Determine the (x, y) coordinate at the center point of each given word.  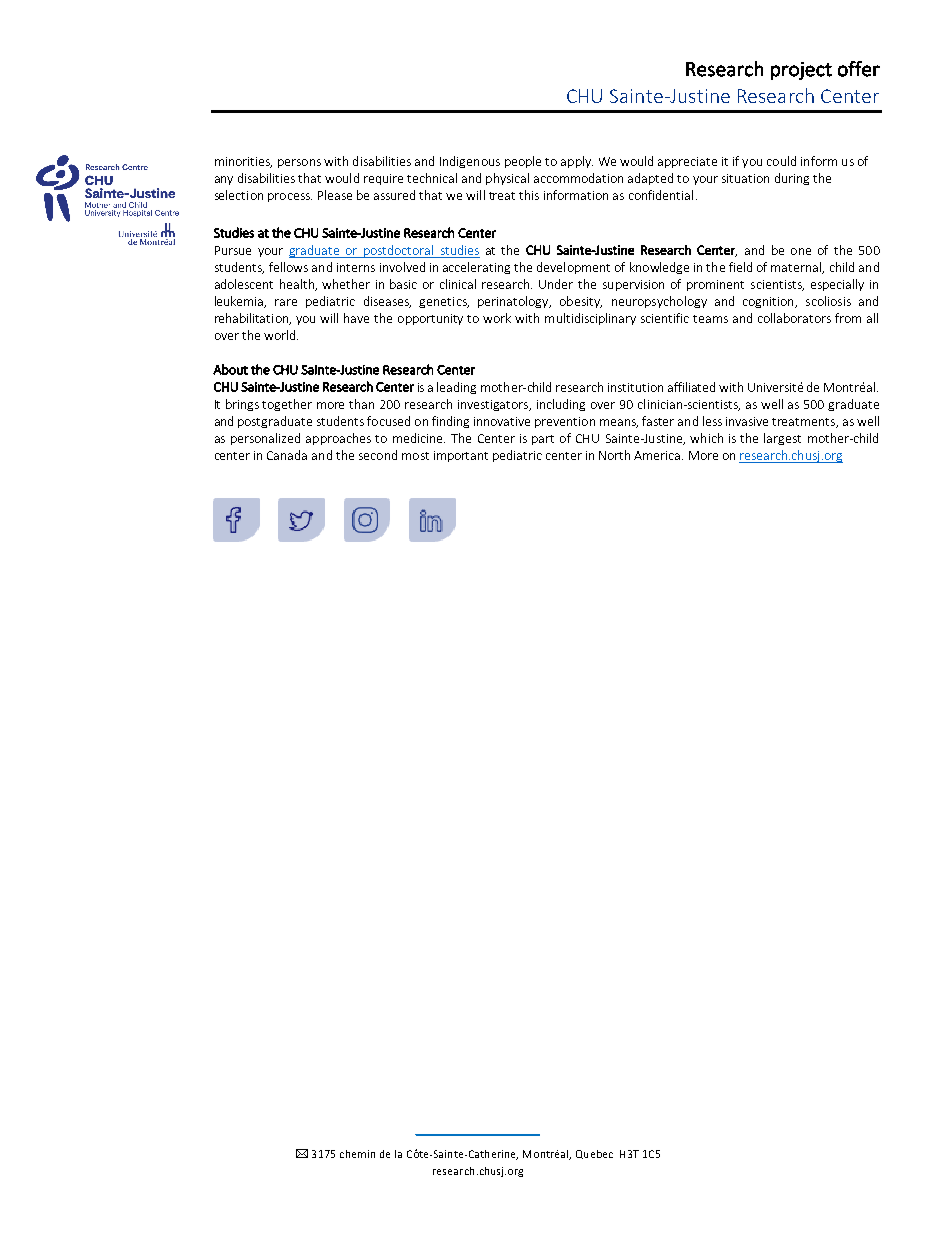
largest (782, 439)
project (801, 71)
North (614, 455)
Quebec (594, 1154)
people (523, 162)
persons (299, 163)
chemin (357, 1154)
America (658, 455)
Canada (287, 455)
